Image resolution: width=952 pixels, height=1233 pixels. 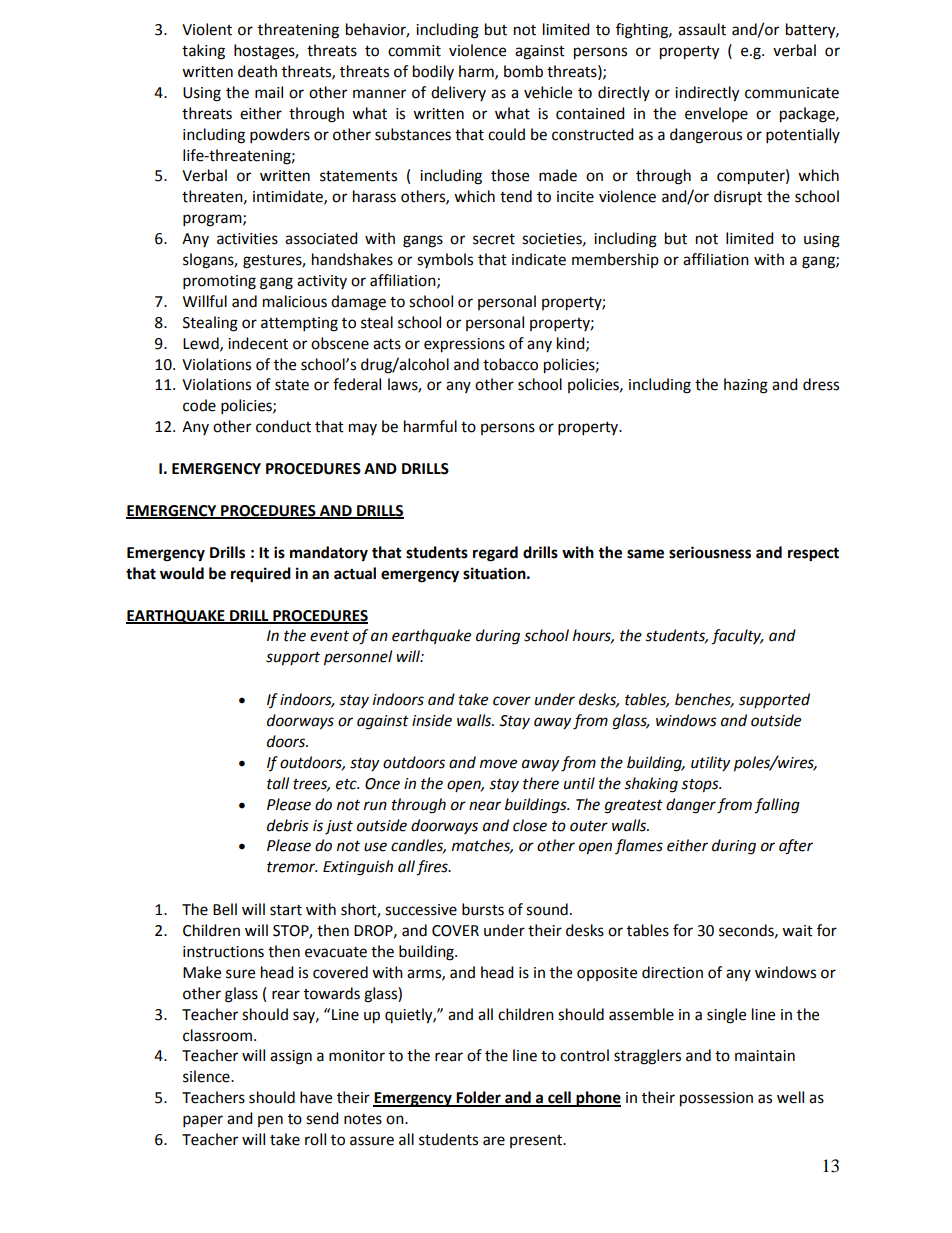 I want to click on tobacco, so click(x=510, y=364).
